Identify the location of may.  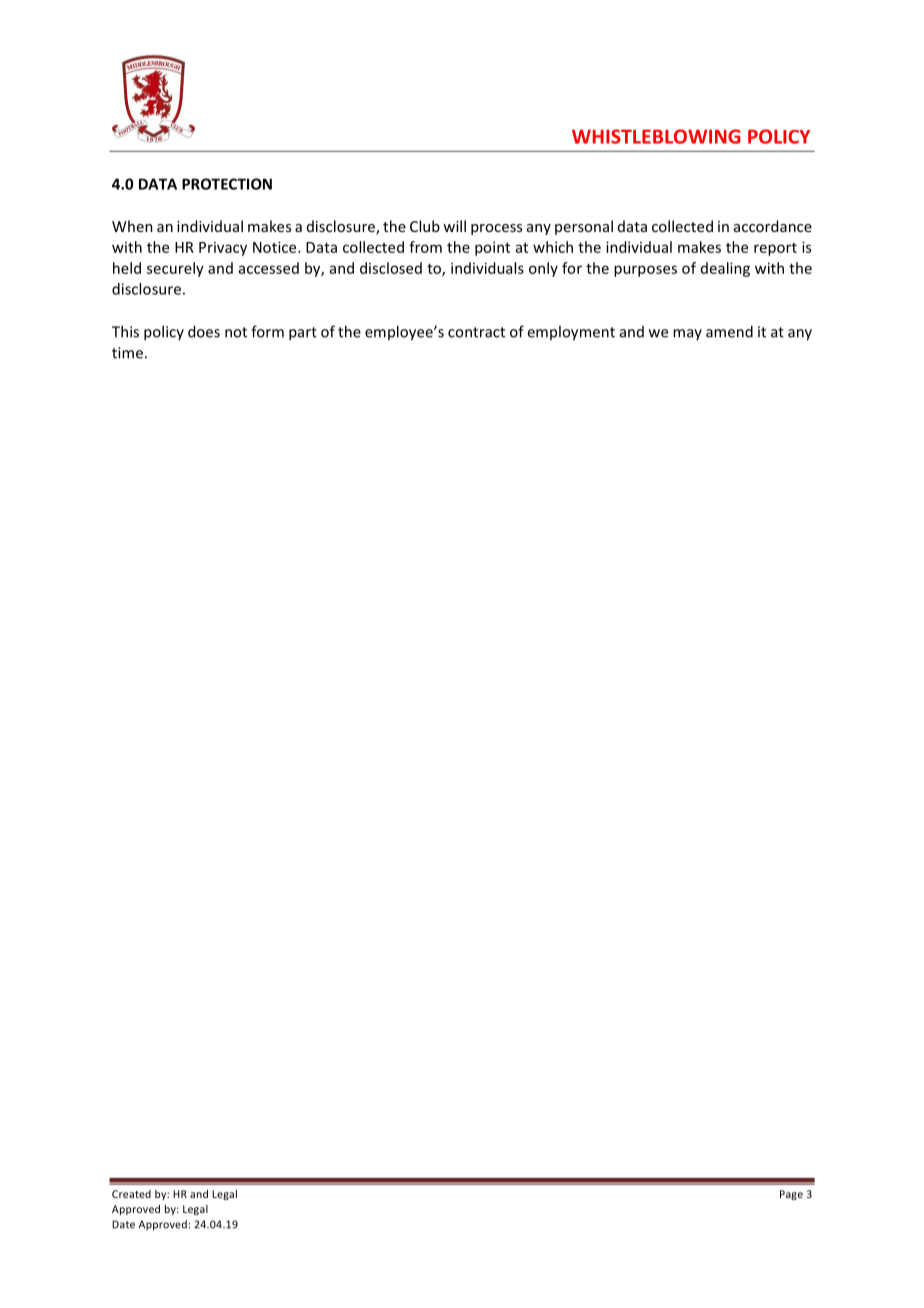
(687, 334).
